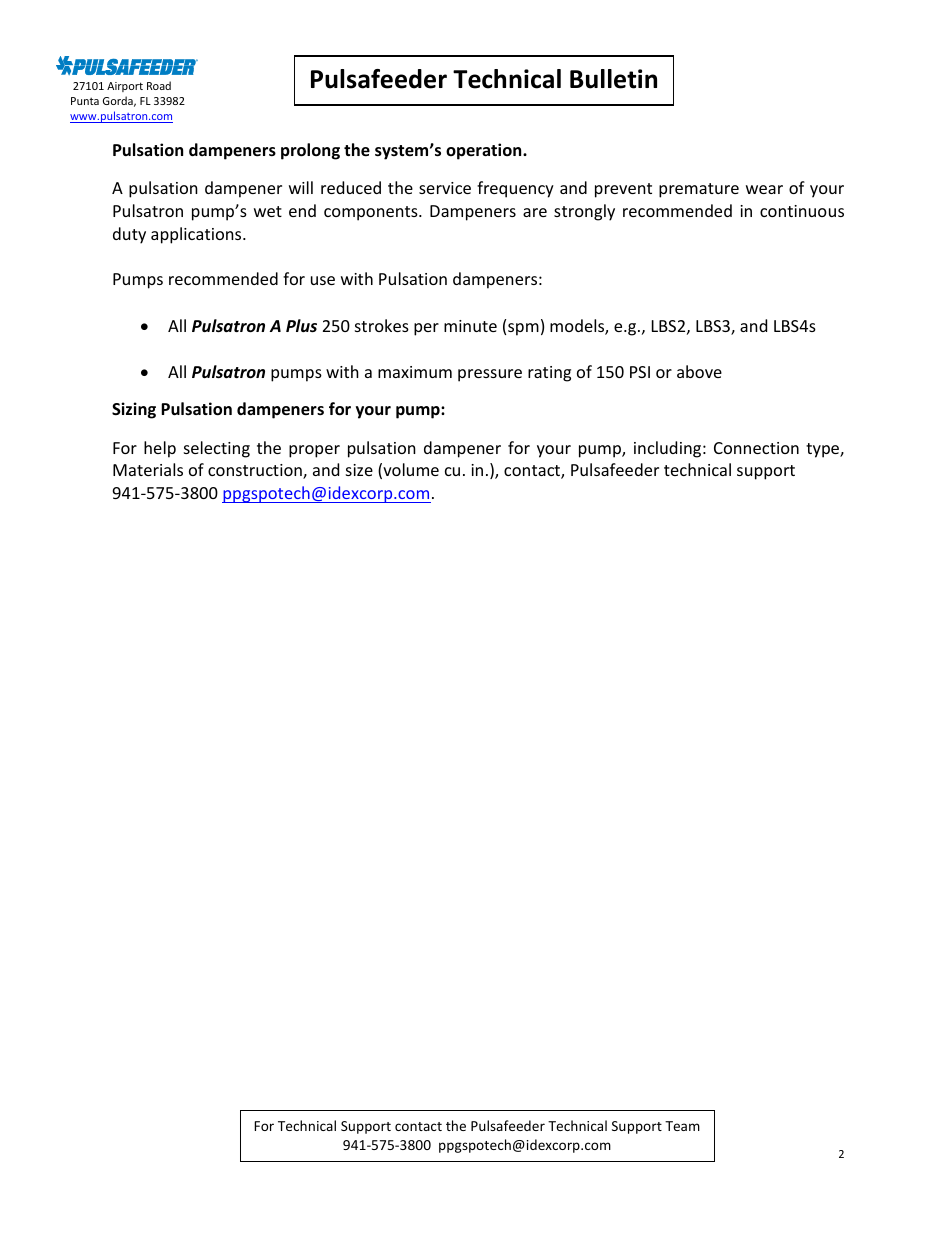 This page has height=1233, width=952. I want to click on Connection, so click(756, 448).
